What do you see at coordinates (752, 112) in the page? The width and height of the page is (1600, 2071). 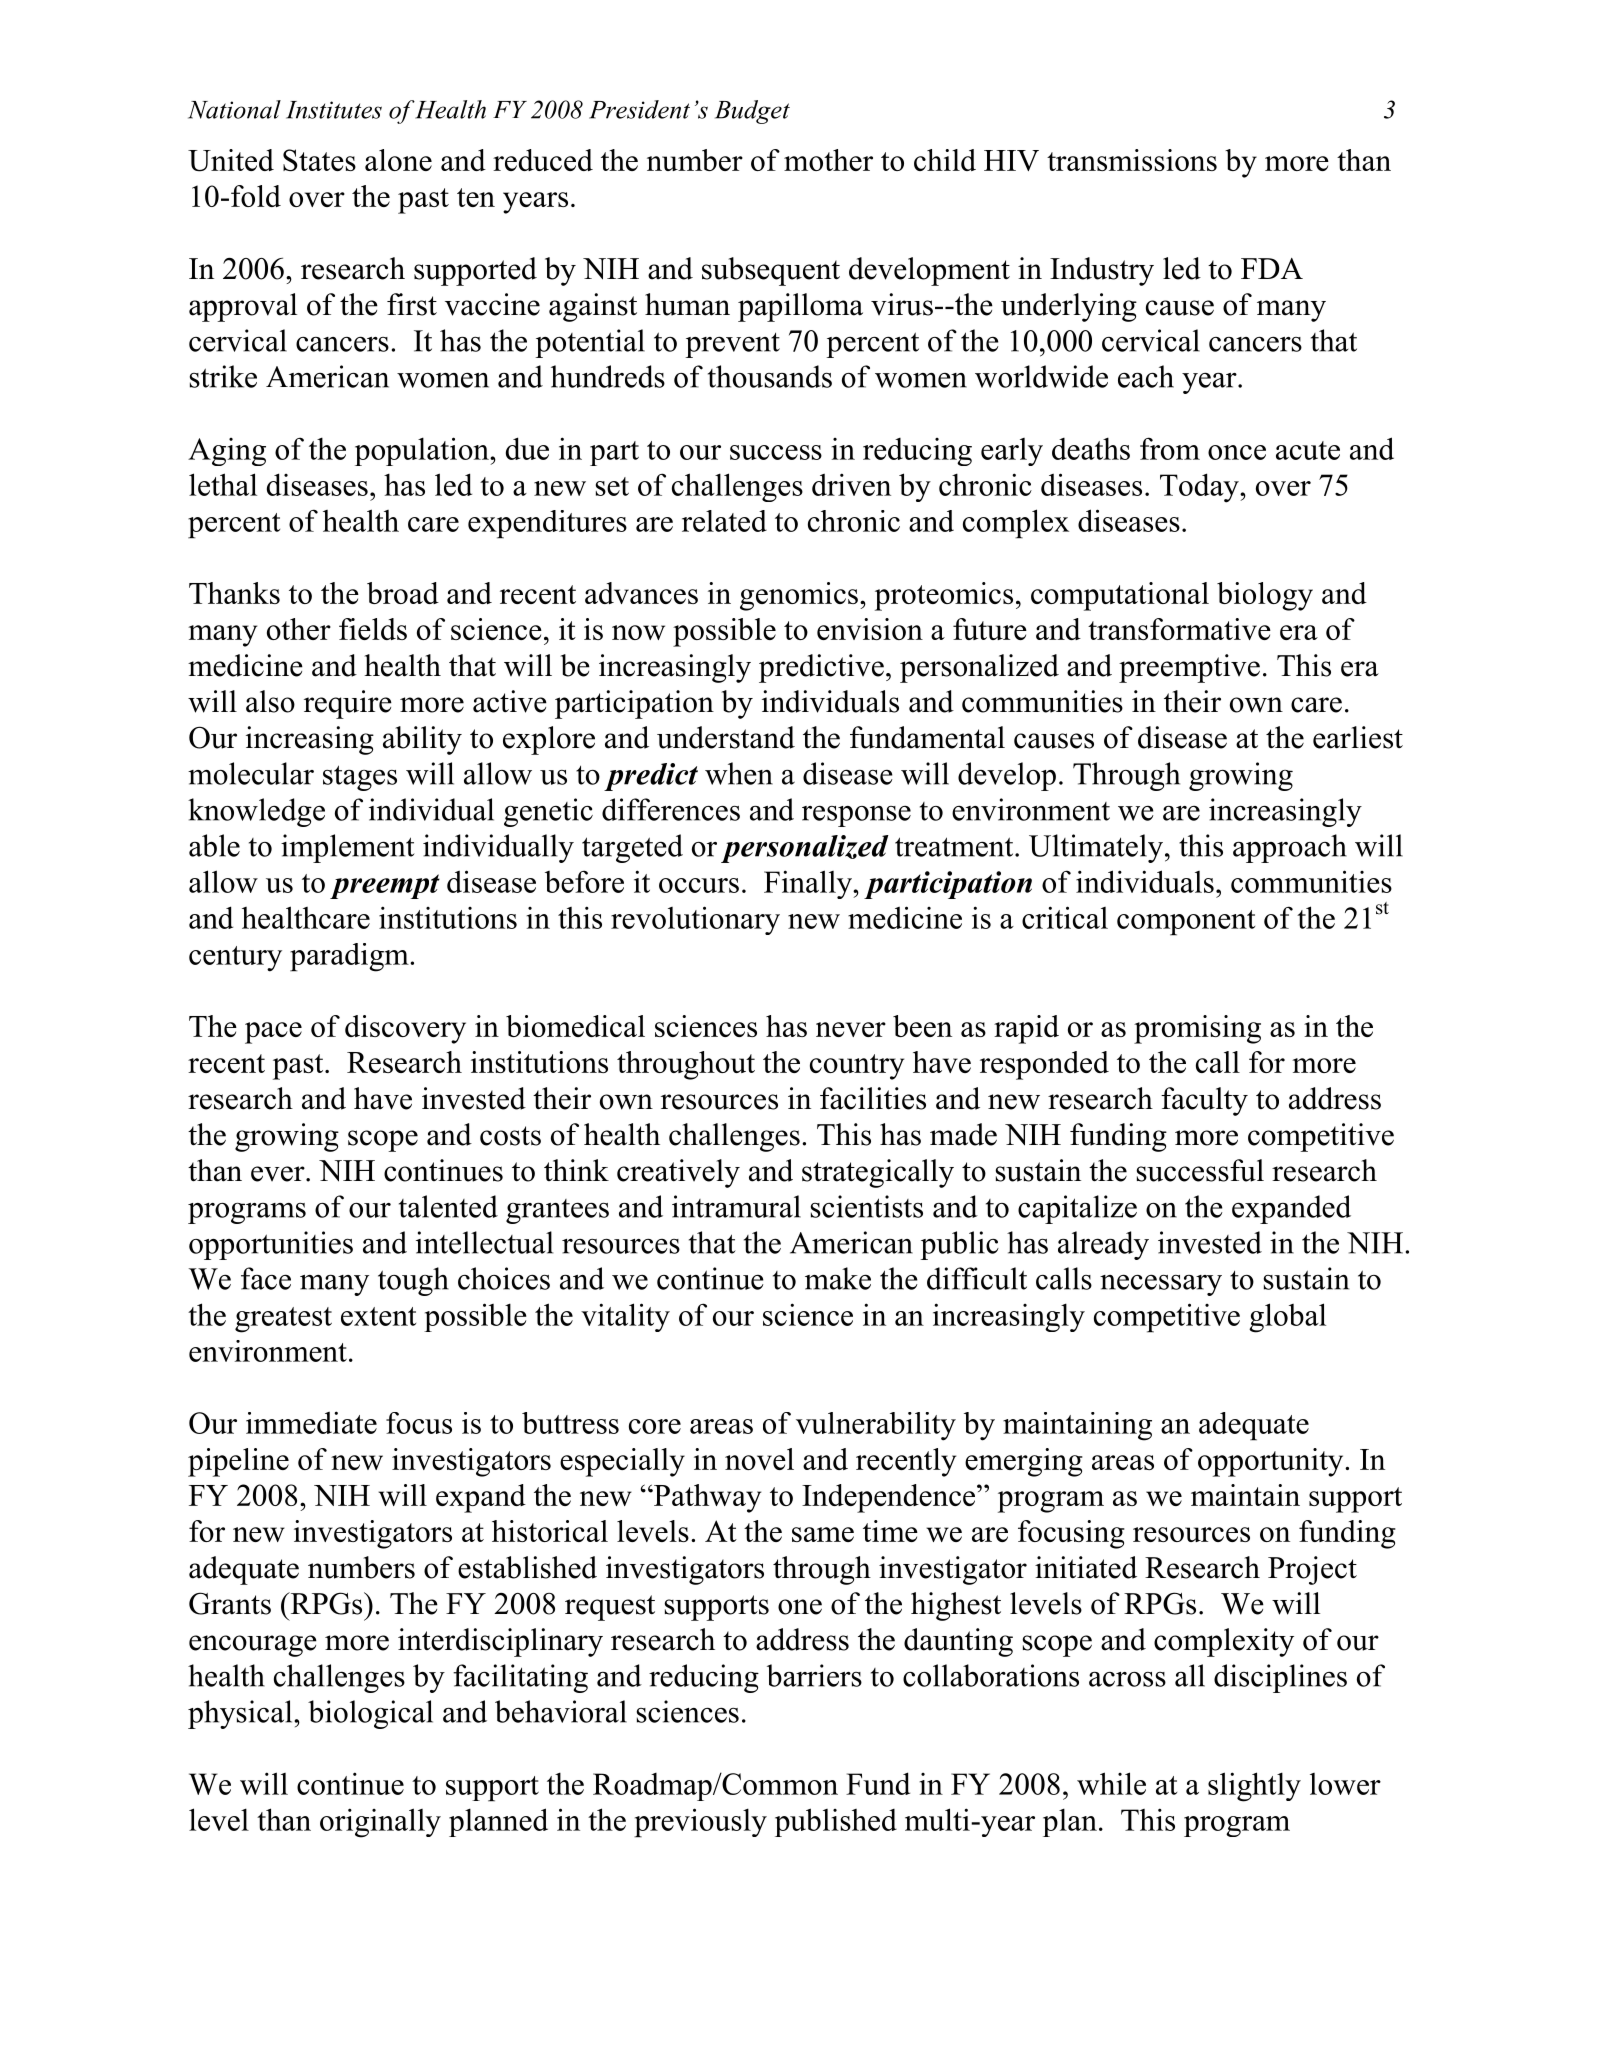 I see `Budget` at bounding box center [752, 112].
